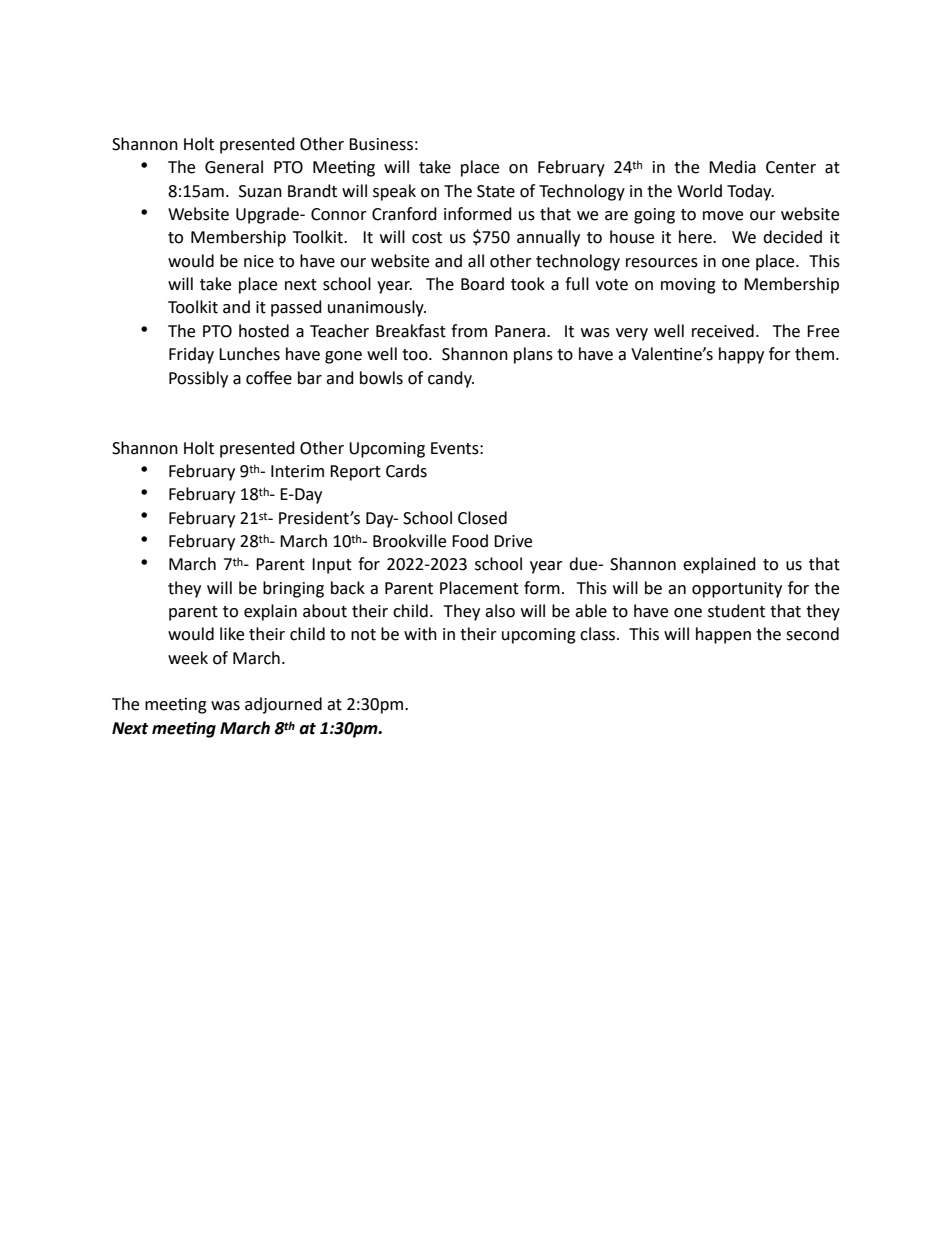 The image size is (952, 1233). What do you see at coordinates (234, 167) in the screenshot?
I see `General` at bounding box center [234, 167].
